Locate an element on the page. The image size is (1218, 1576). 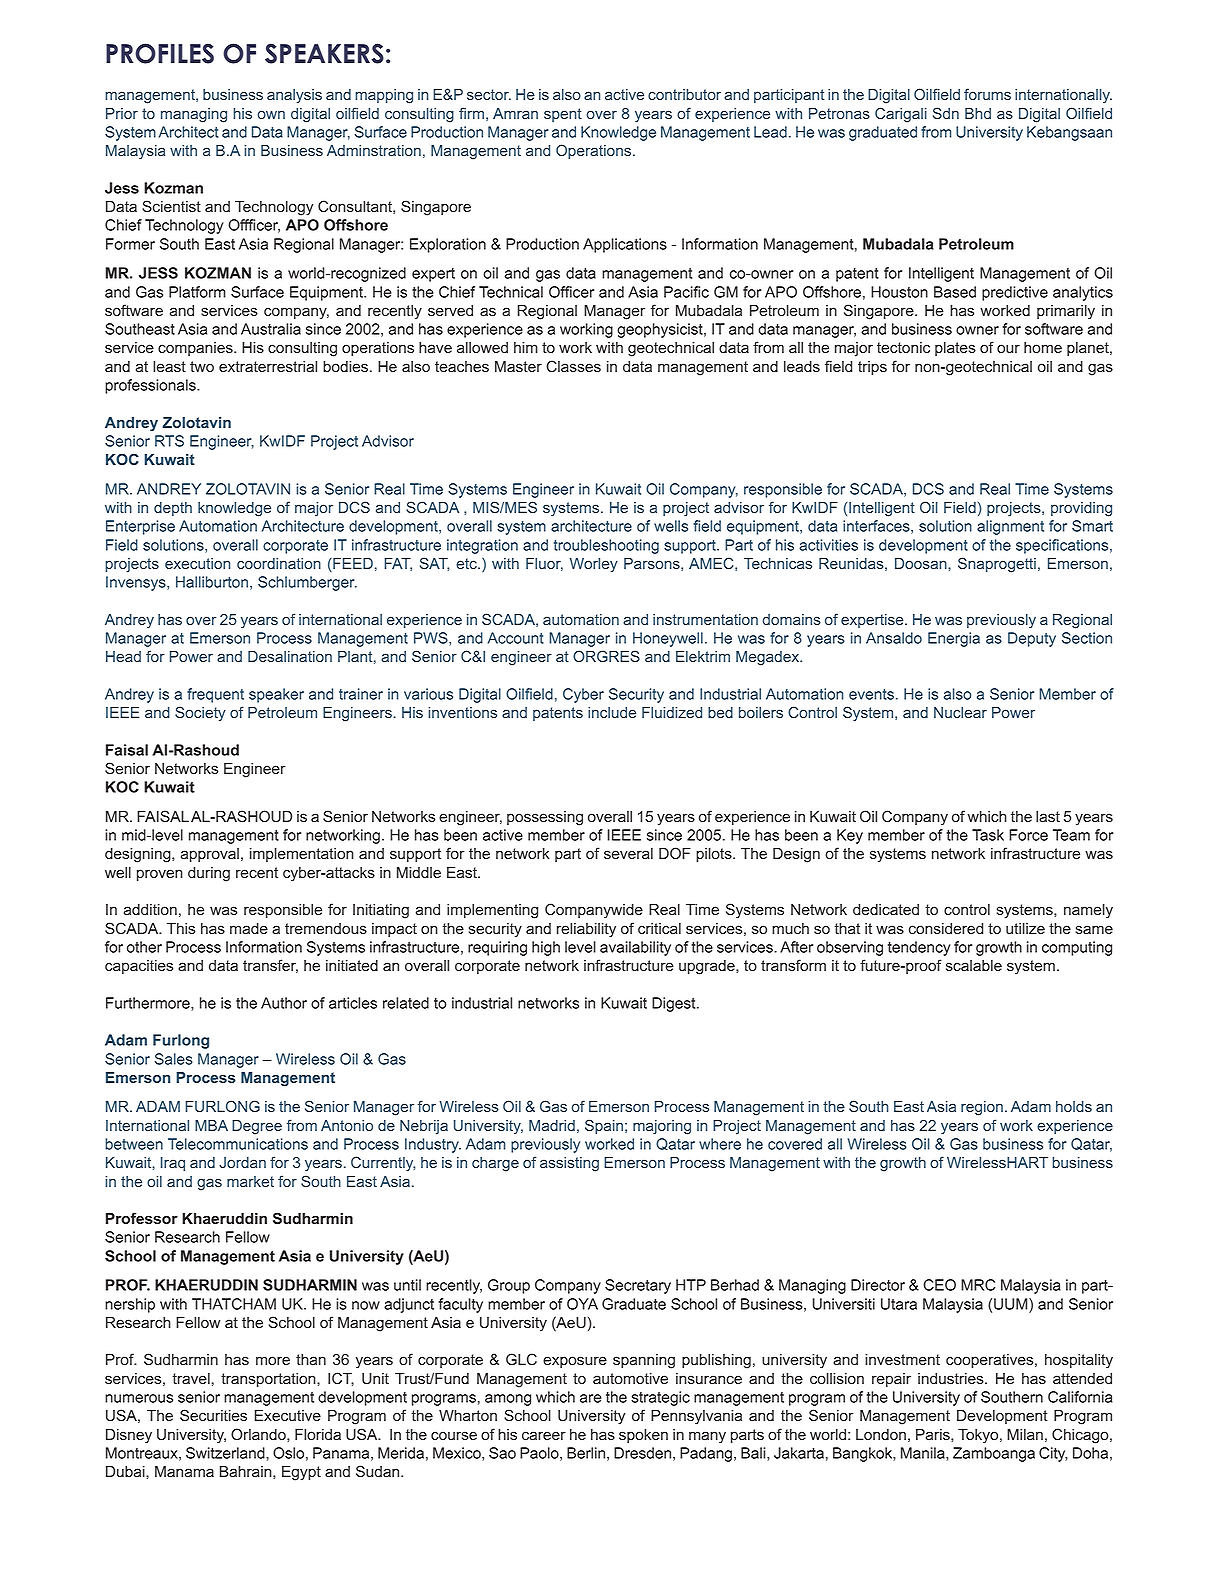
plates is located at coordinates (955, 349).
